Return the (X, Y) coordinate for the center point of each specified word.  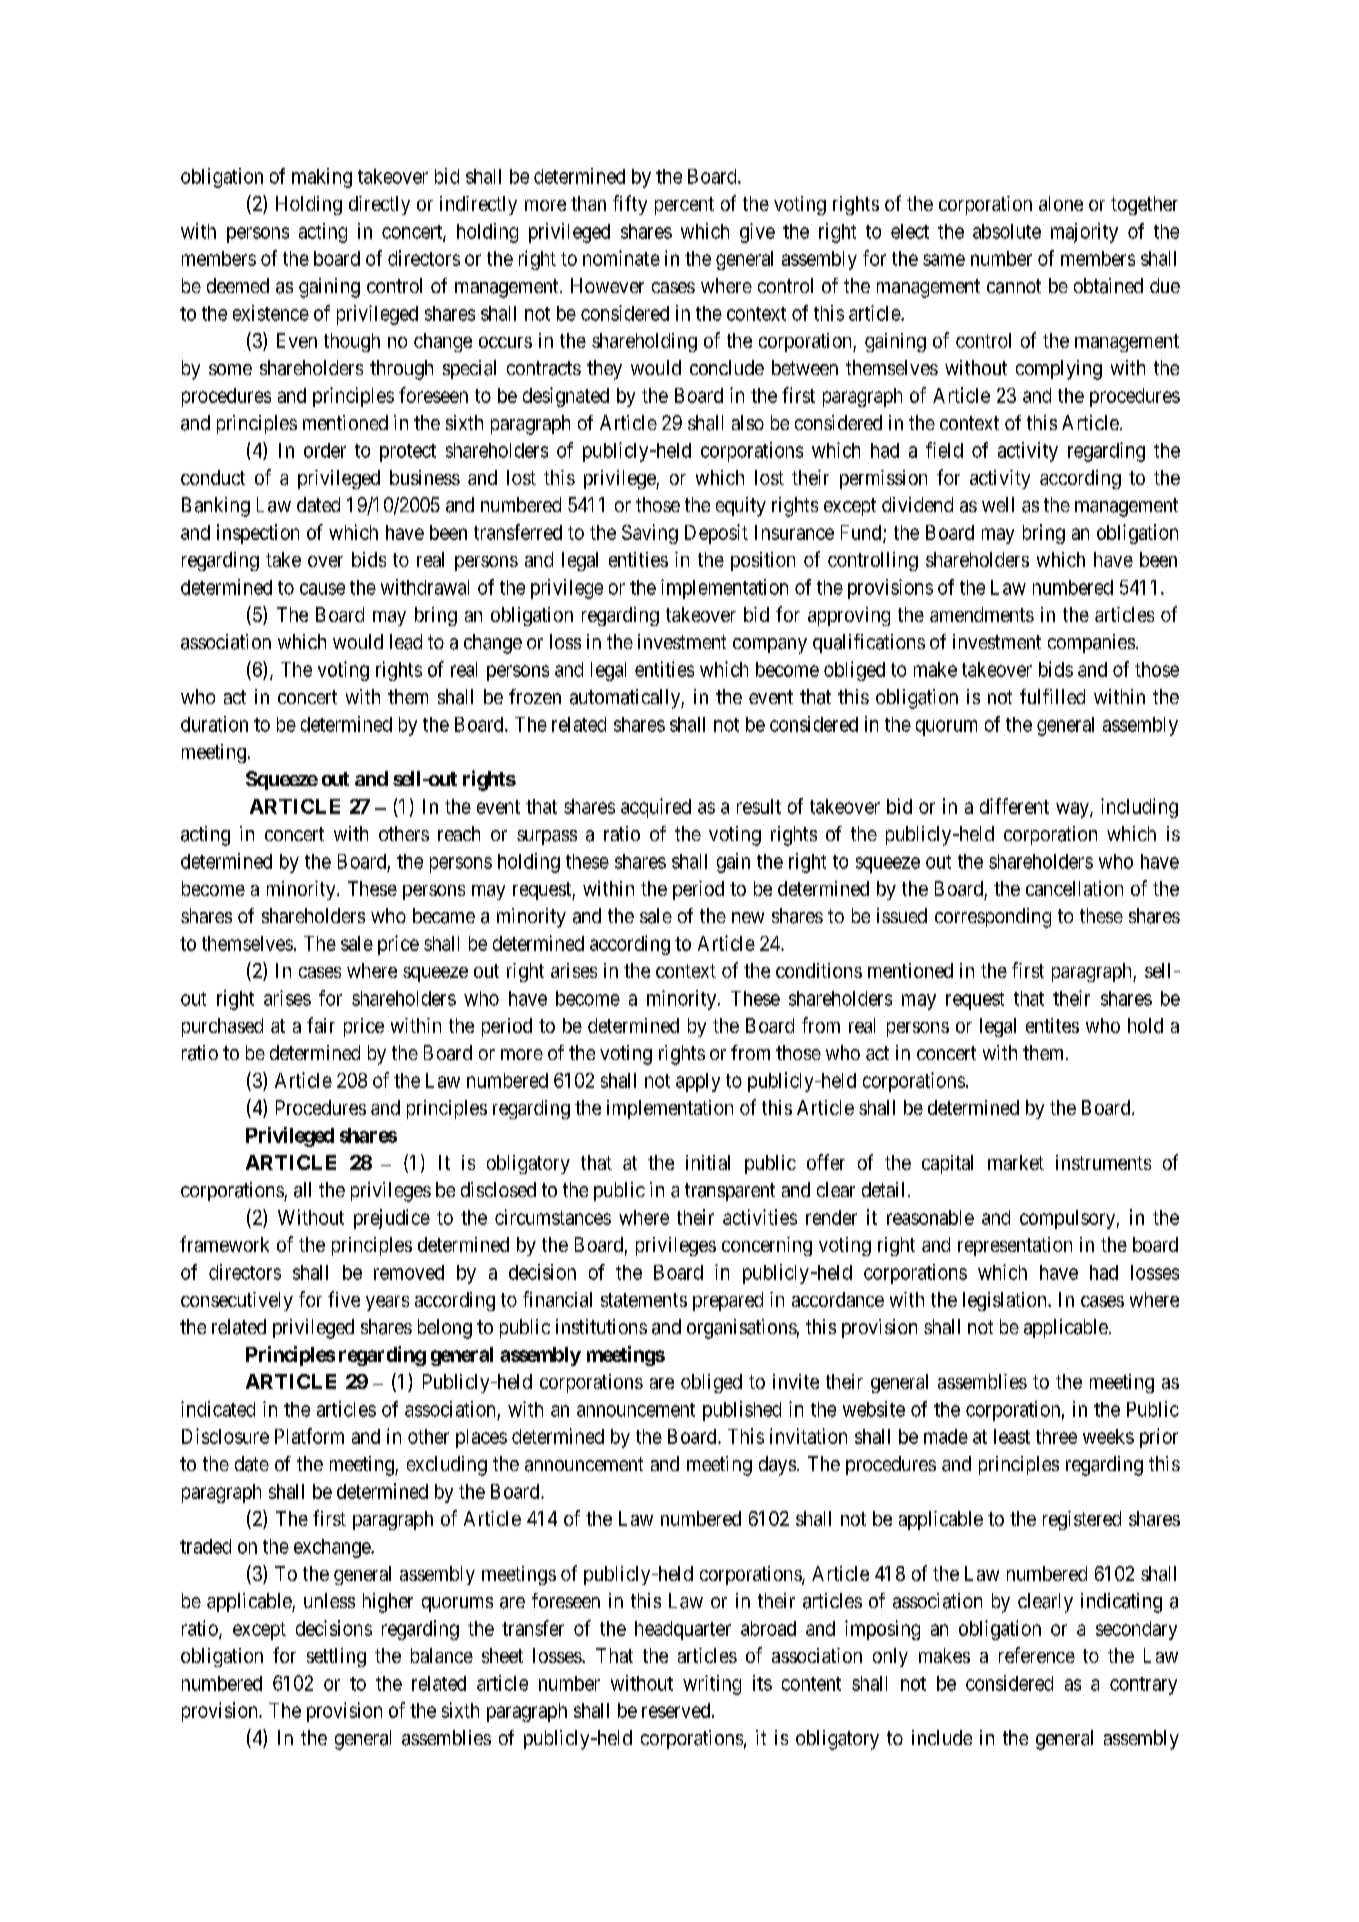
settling (336, 1657)
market (1016, 1162)
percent (684, 206)
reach (459, 833)
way (1073, 810)
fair (321, 1025)
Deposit (716, 534)
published (742, 1411)
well (998, 504)
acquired (656, 808)
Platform (309, 1436)
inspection (258, 534)
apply (698, 1082)
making (322, 178)
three (1056, 1436)
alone (1061, 203)
